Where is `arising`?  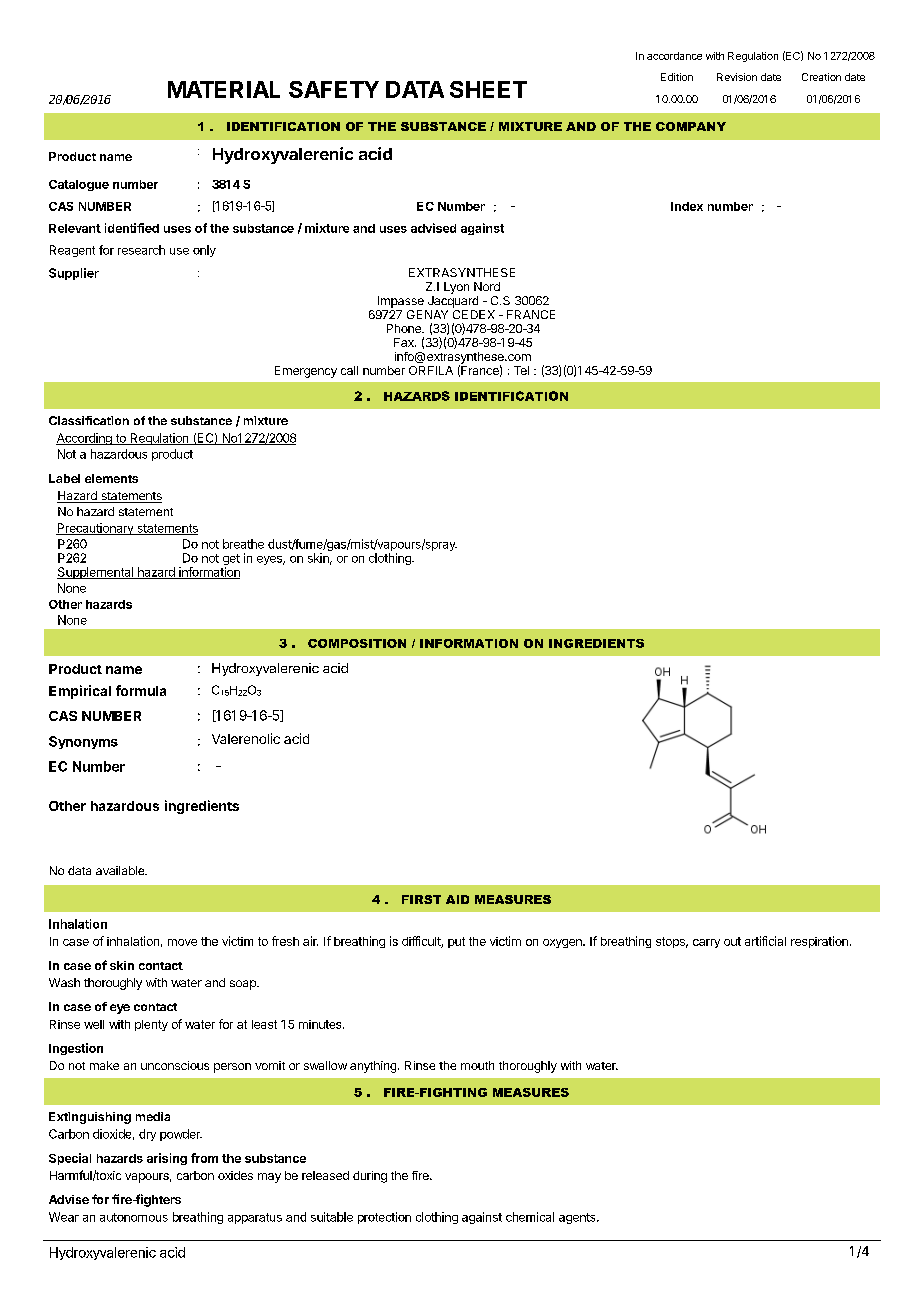 arising is located at coordinates (167, 1159).
